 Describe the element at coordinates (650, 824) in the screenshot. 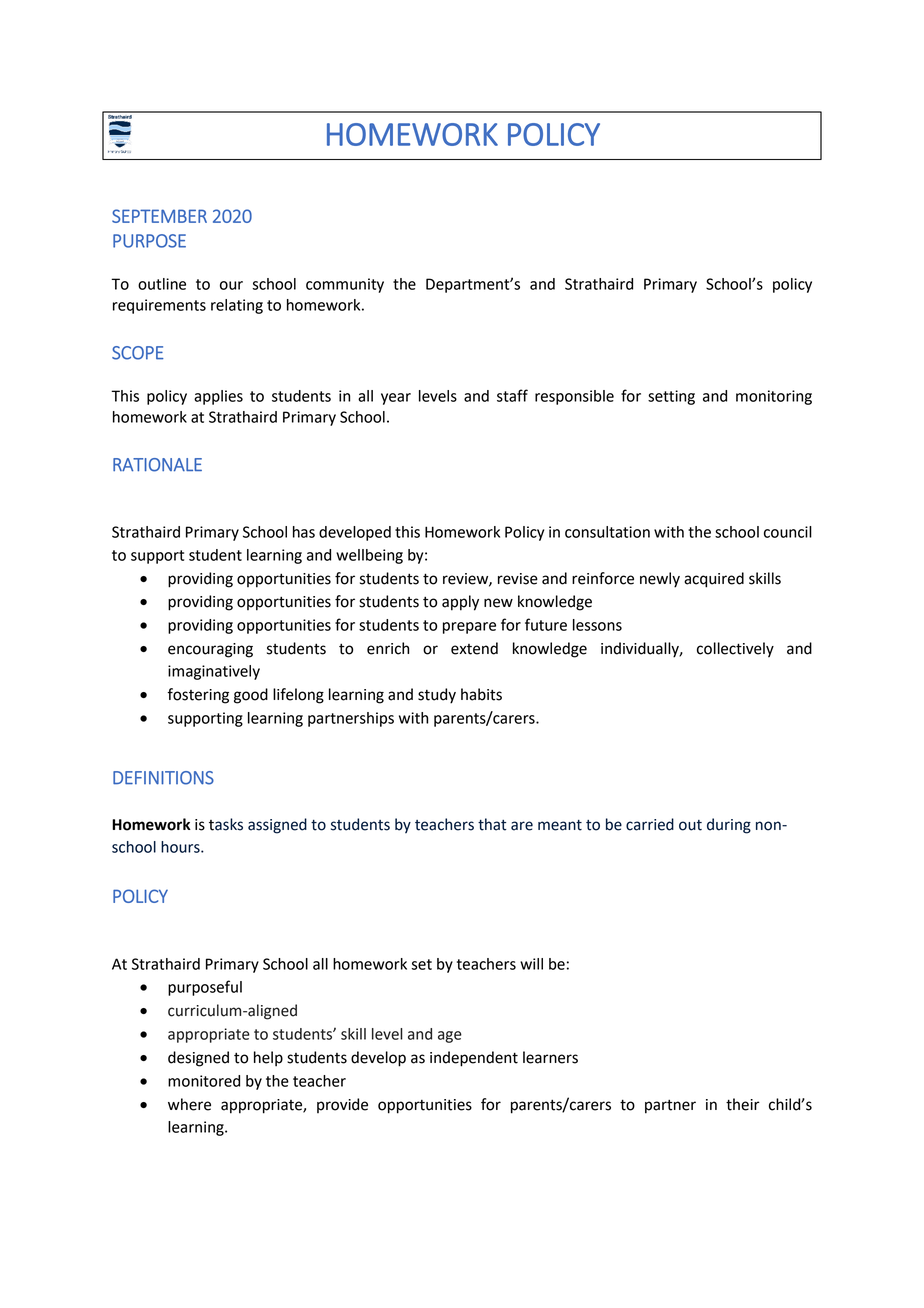

I see `carried` at that location.
